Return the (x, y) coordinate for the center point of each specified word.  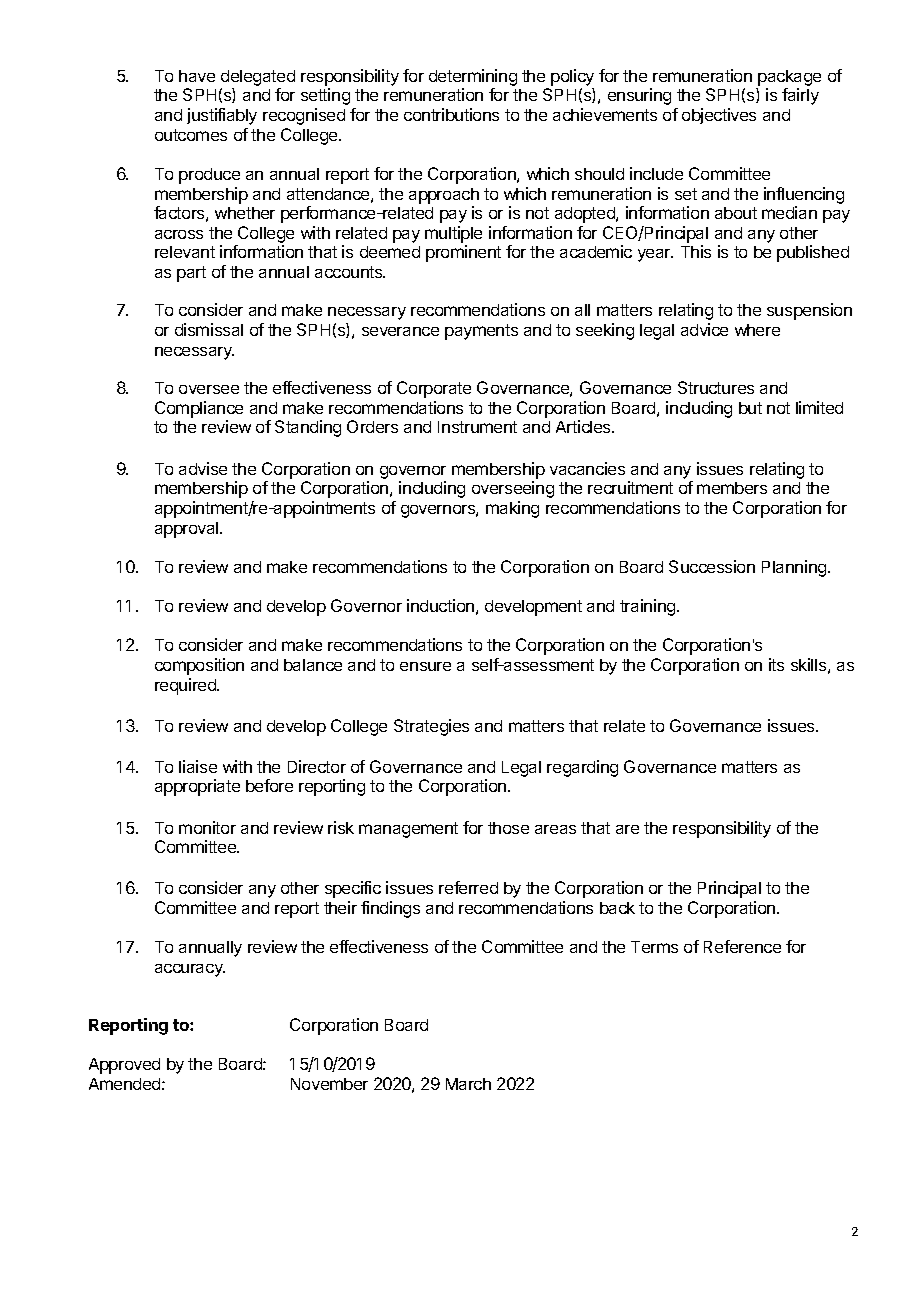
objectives (719, 116)
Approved (124, 1066)
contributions (451, 114)
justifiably (222, 116)
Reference (742, 946)
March (468, 1084)
